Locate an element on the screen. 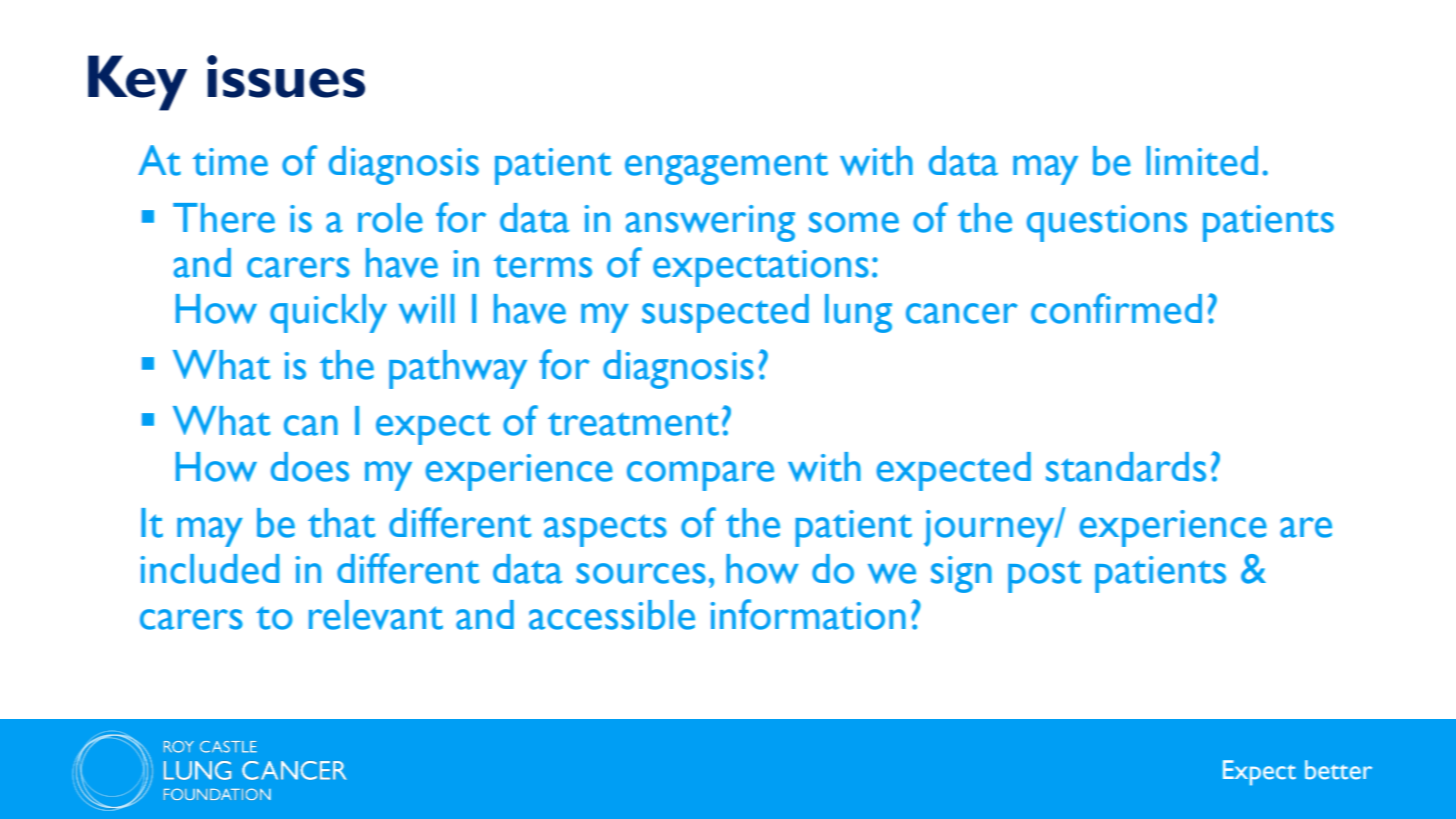  relevant is located at coordinates (376, 615).
